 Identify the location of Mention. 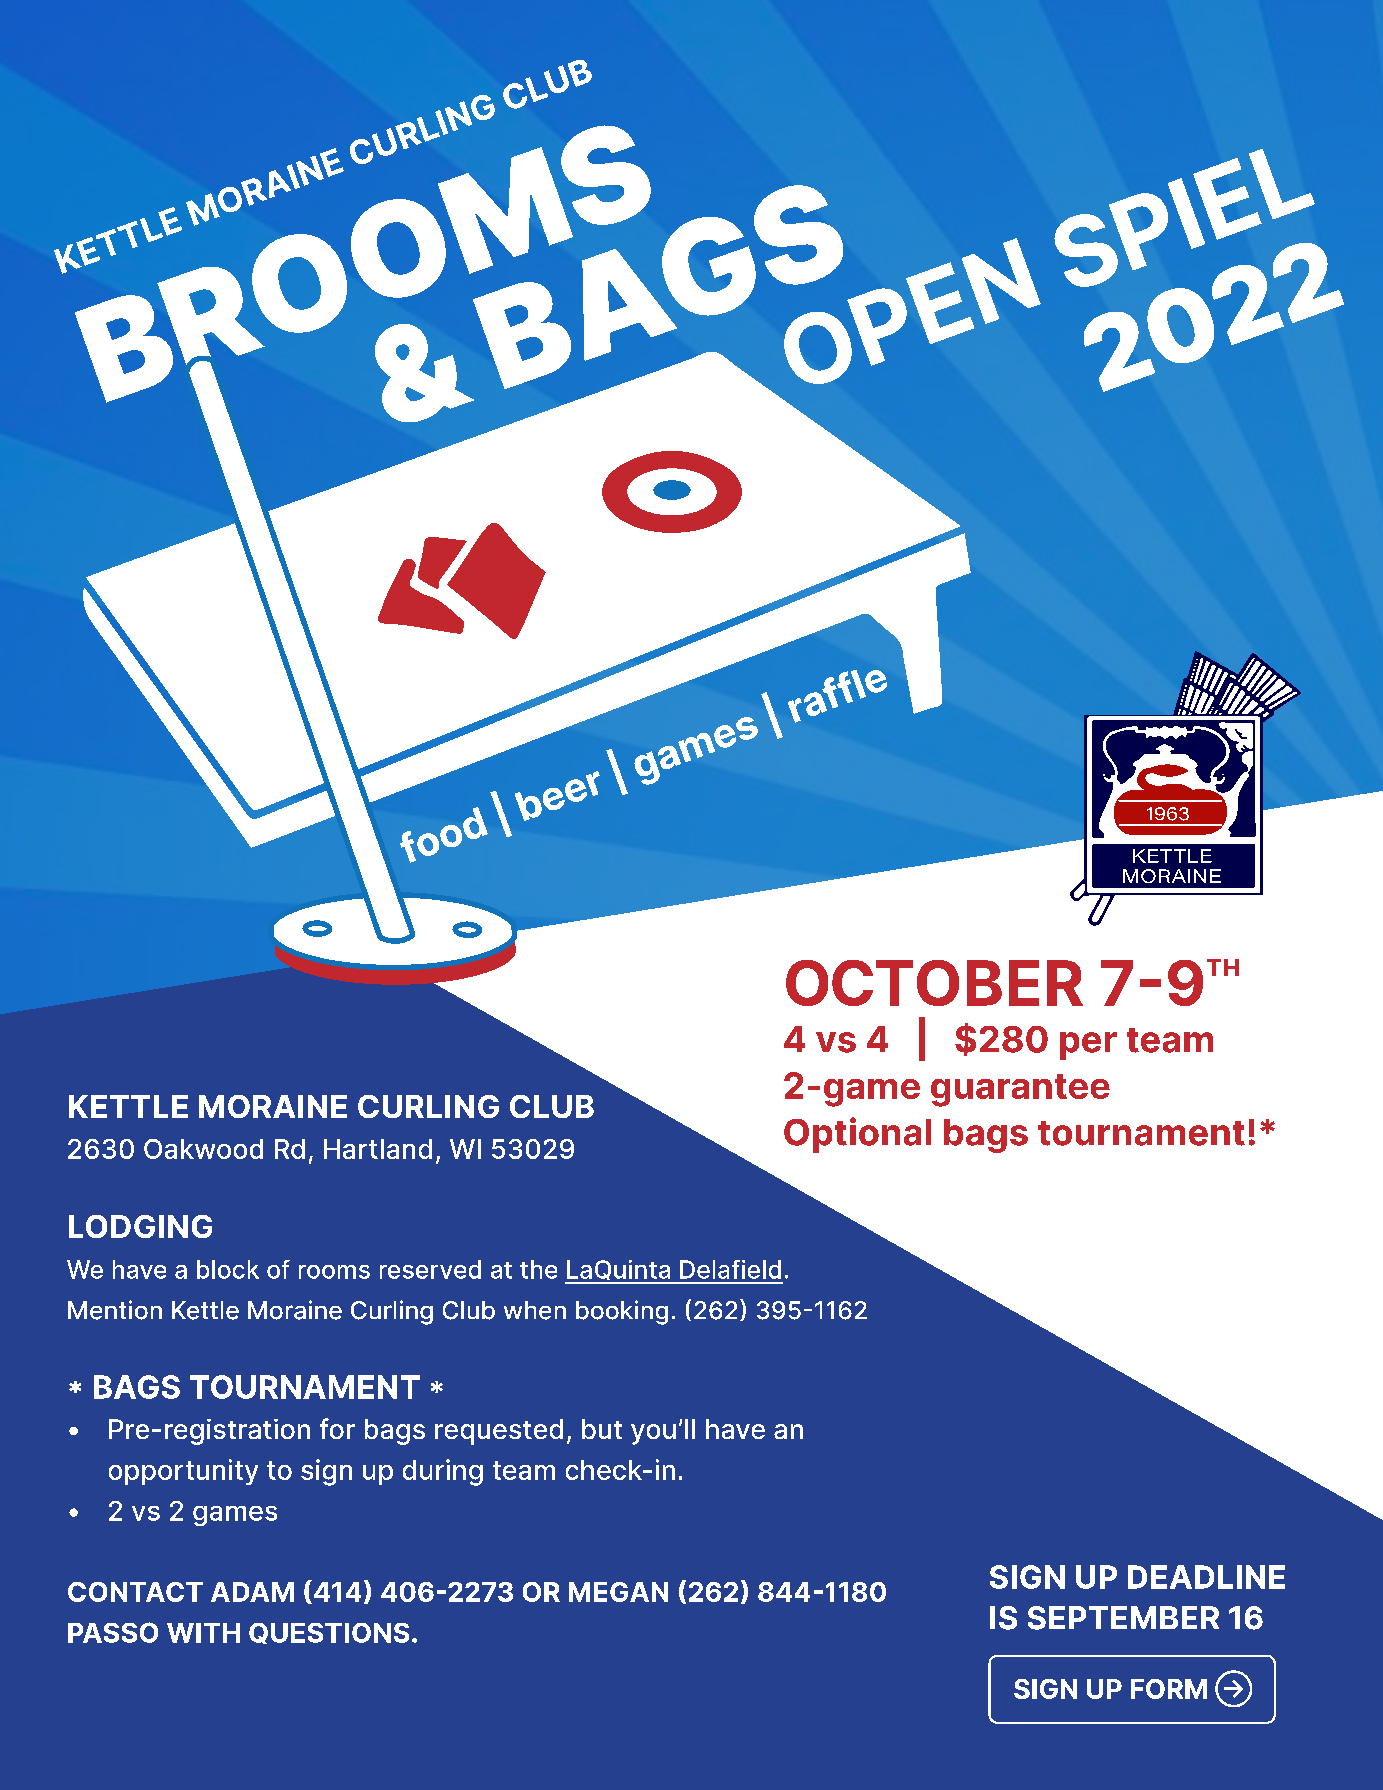
(115, 1310).
